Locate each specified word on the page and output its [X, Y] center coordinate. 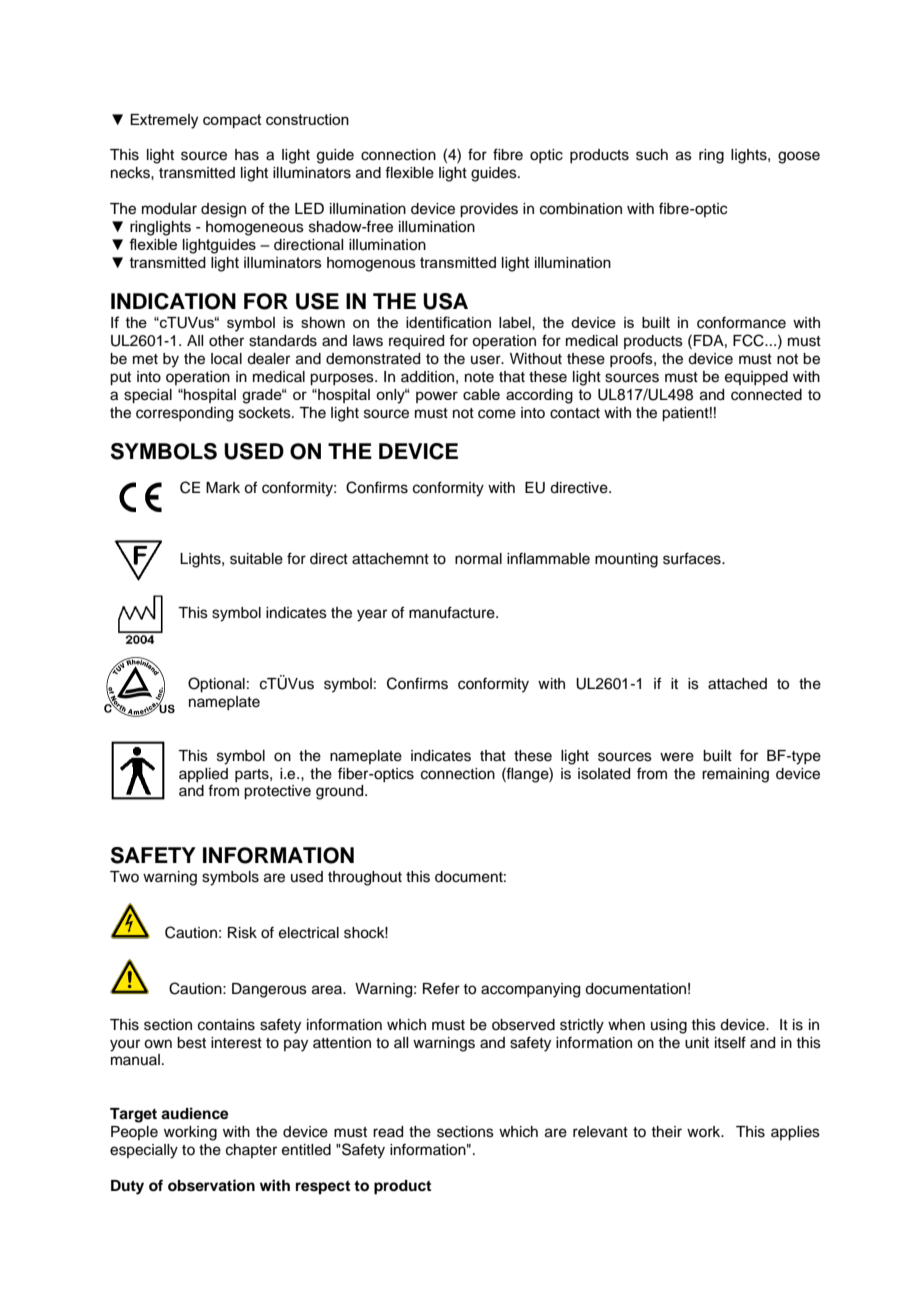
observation [211, 1185]
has [247, 155]
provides [489, 210]
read [388, 1132]
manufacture [453, 612]
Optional [216, 685]
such [652, 155]
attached [737, 684]
